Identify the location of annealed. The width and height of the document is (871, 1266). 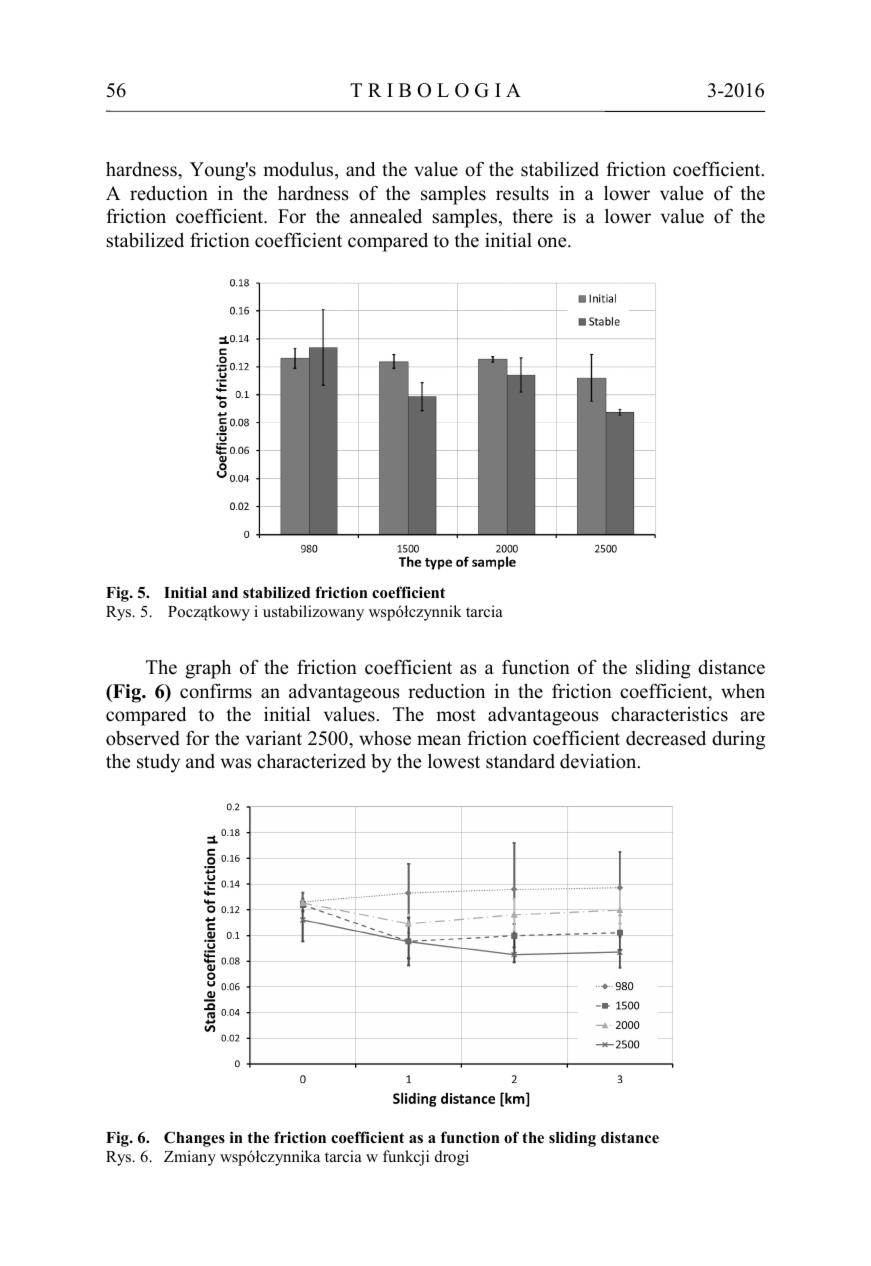
(386, 216).
